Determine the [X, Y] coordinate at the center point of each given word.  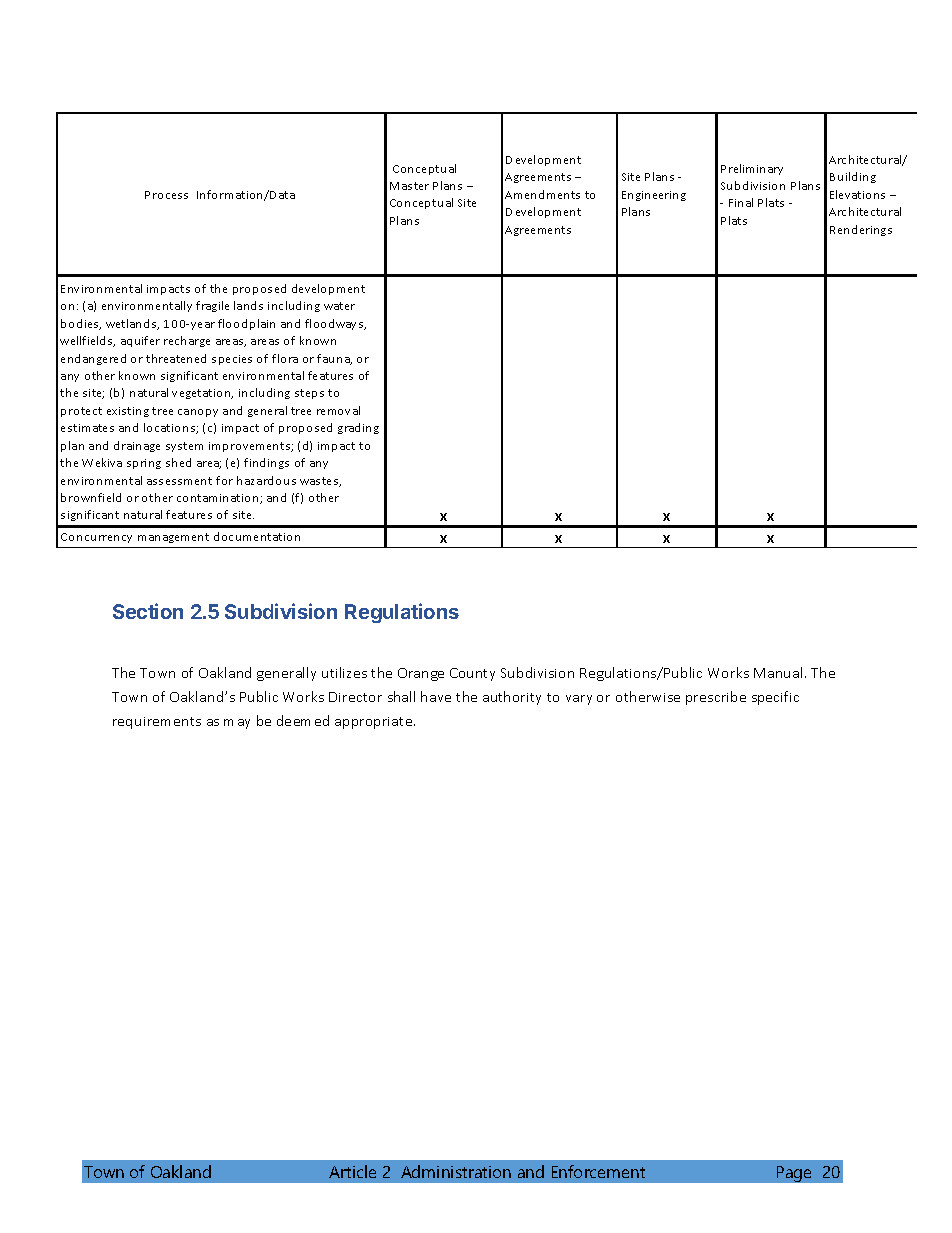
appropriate [375, 723]
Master [409, 186]
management [173, 538]
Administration [456, 1171]
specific [775, 698]
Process [166, 195]
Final [741, 202]
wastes [320, 482]
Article [352, 1171]
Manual [778, 672]
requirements [157, 723]
